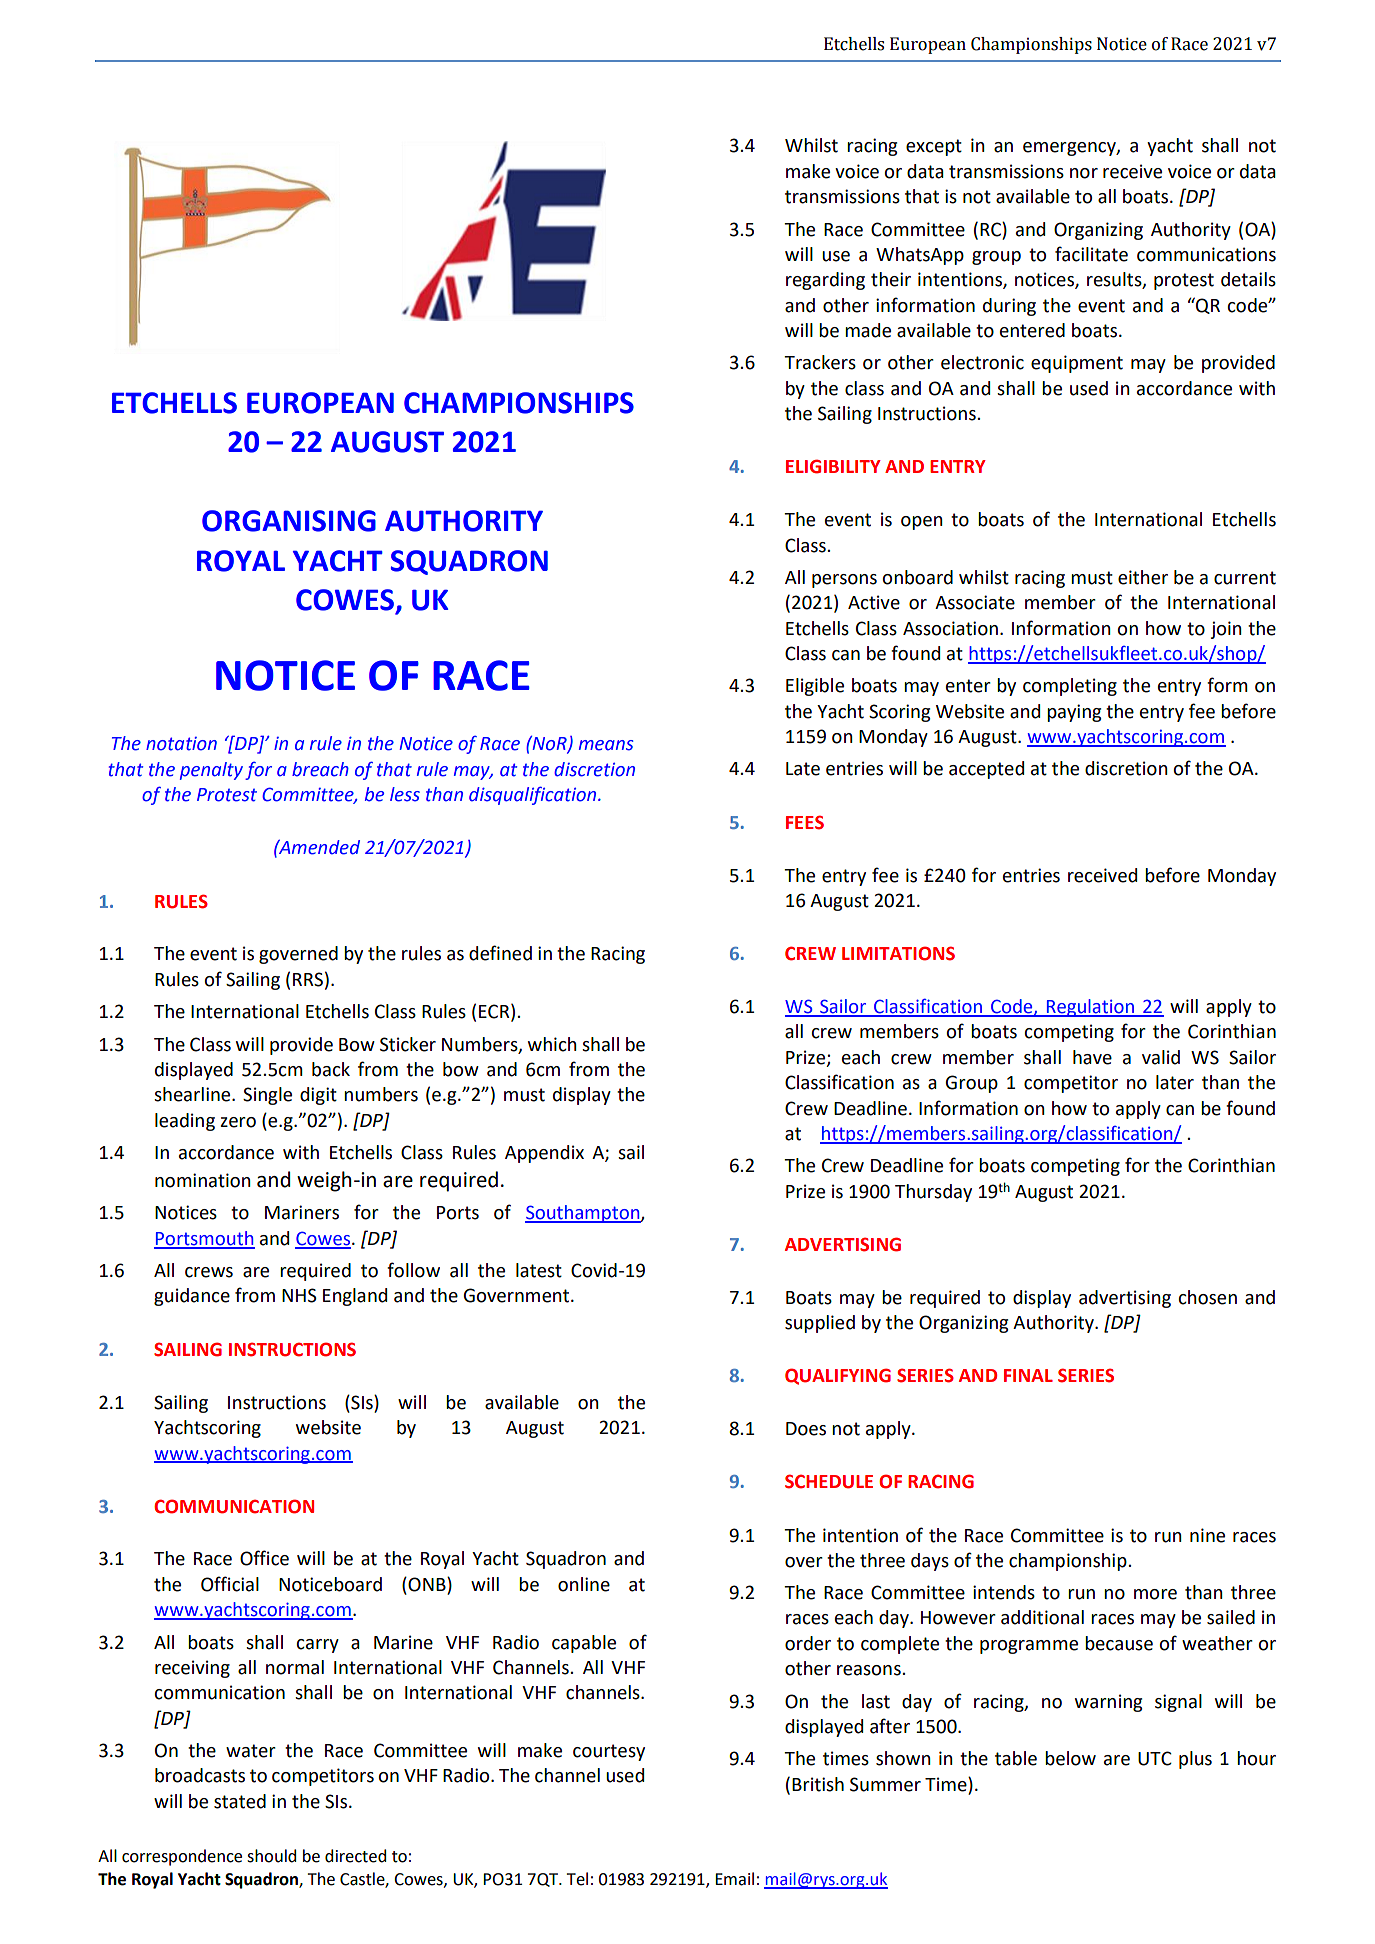 Image resolution: width=1375 pixels, height=1944 pixels. What do you see at coordinates (825, 281) in the document?
I see `regarding` at bounding box center [825, 281].
